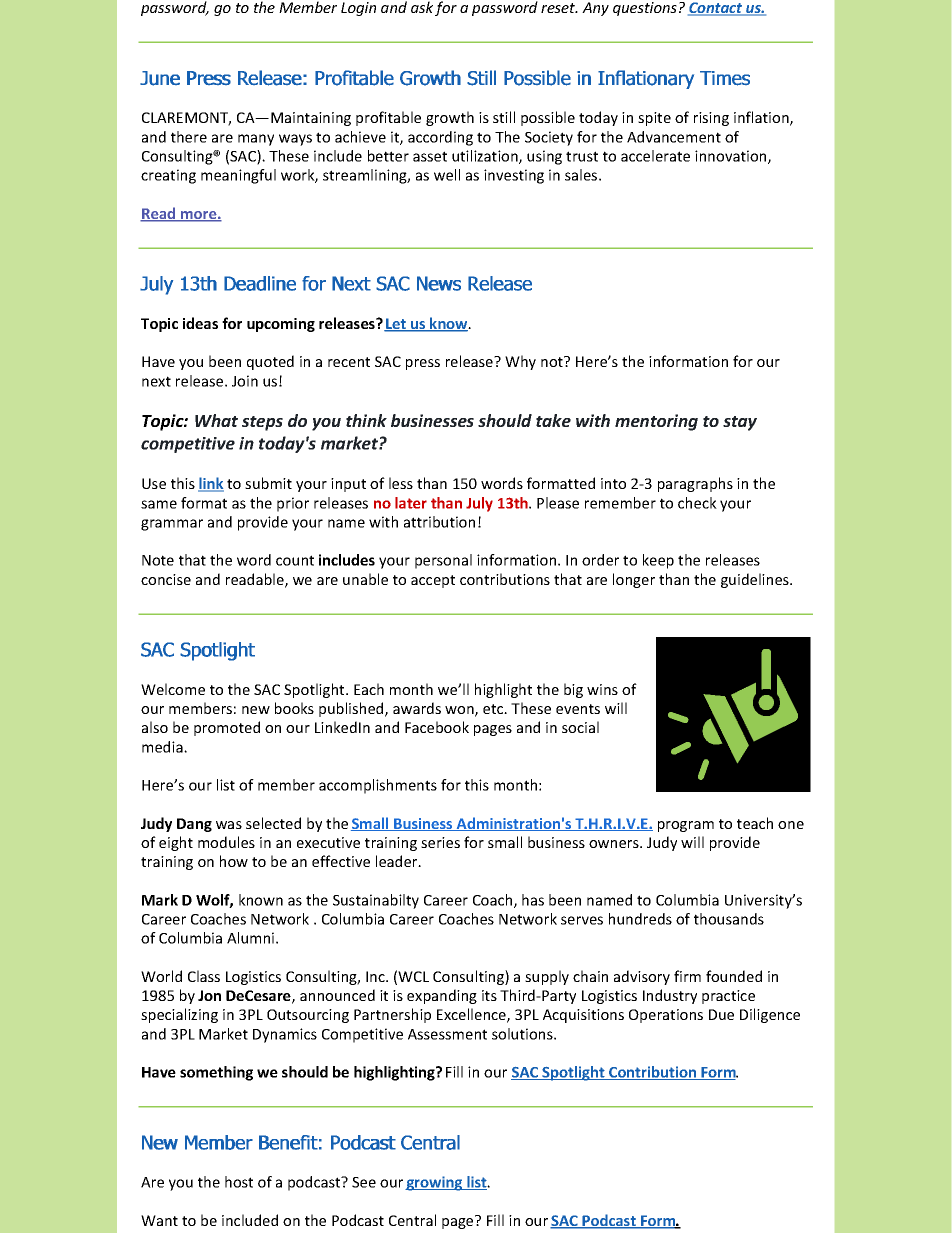  Describe the element at coordinates (686, 826) in the page. I see `program` at that location.
